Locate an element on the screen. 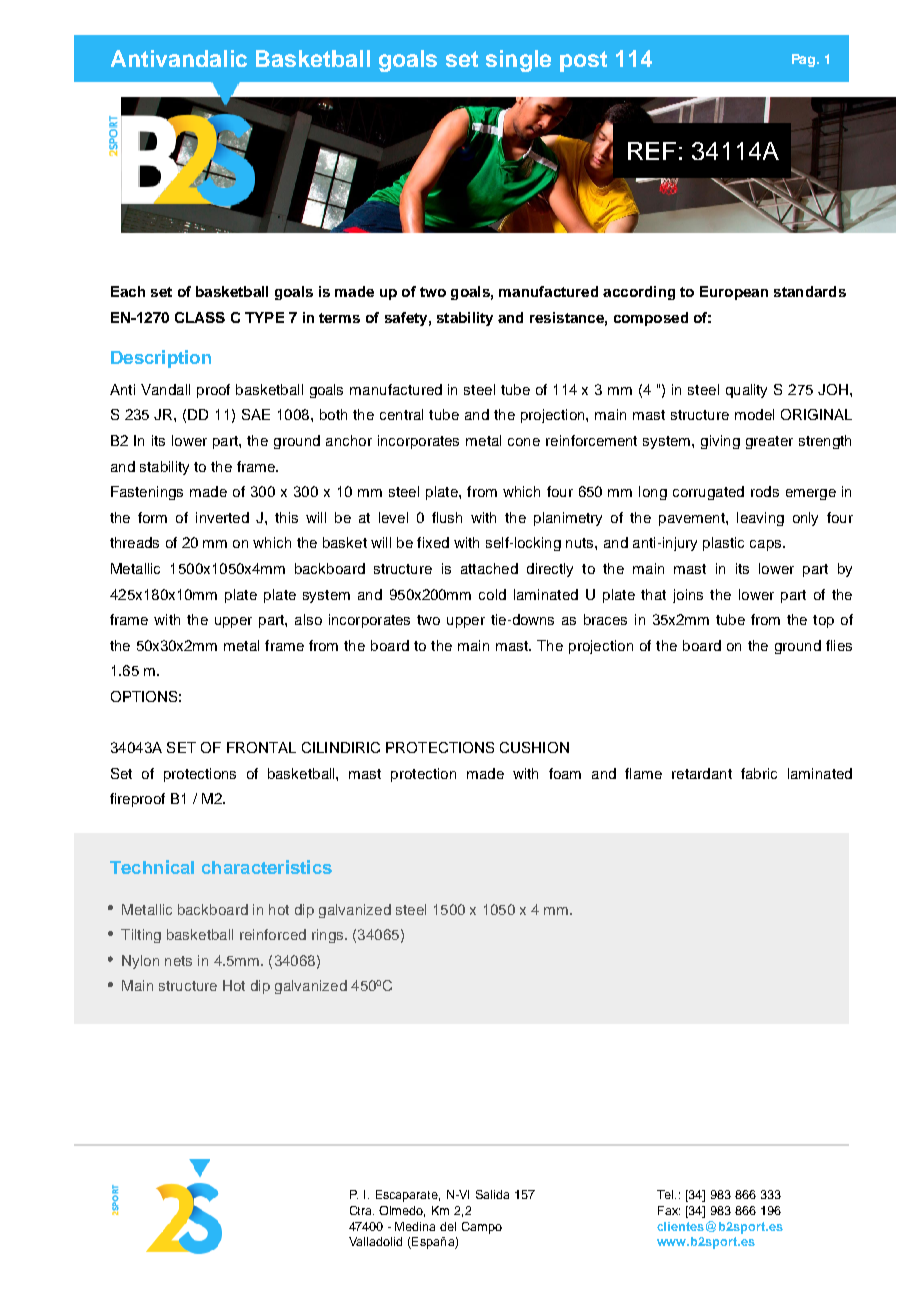 This screenshot has width=924, height=1308. top is located at coordinates (823, 621).
